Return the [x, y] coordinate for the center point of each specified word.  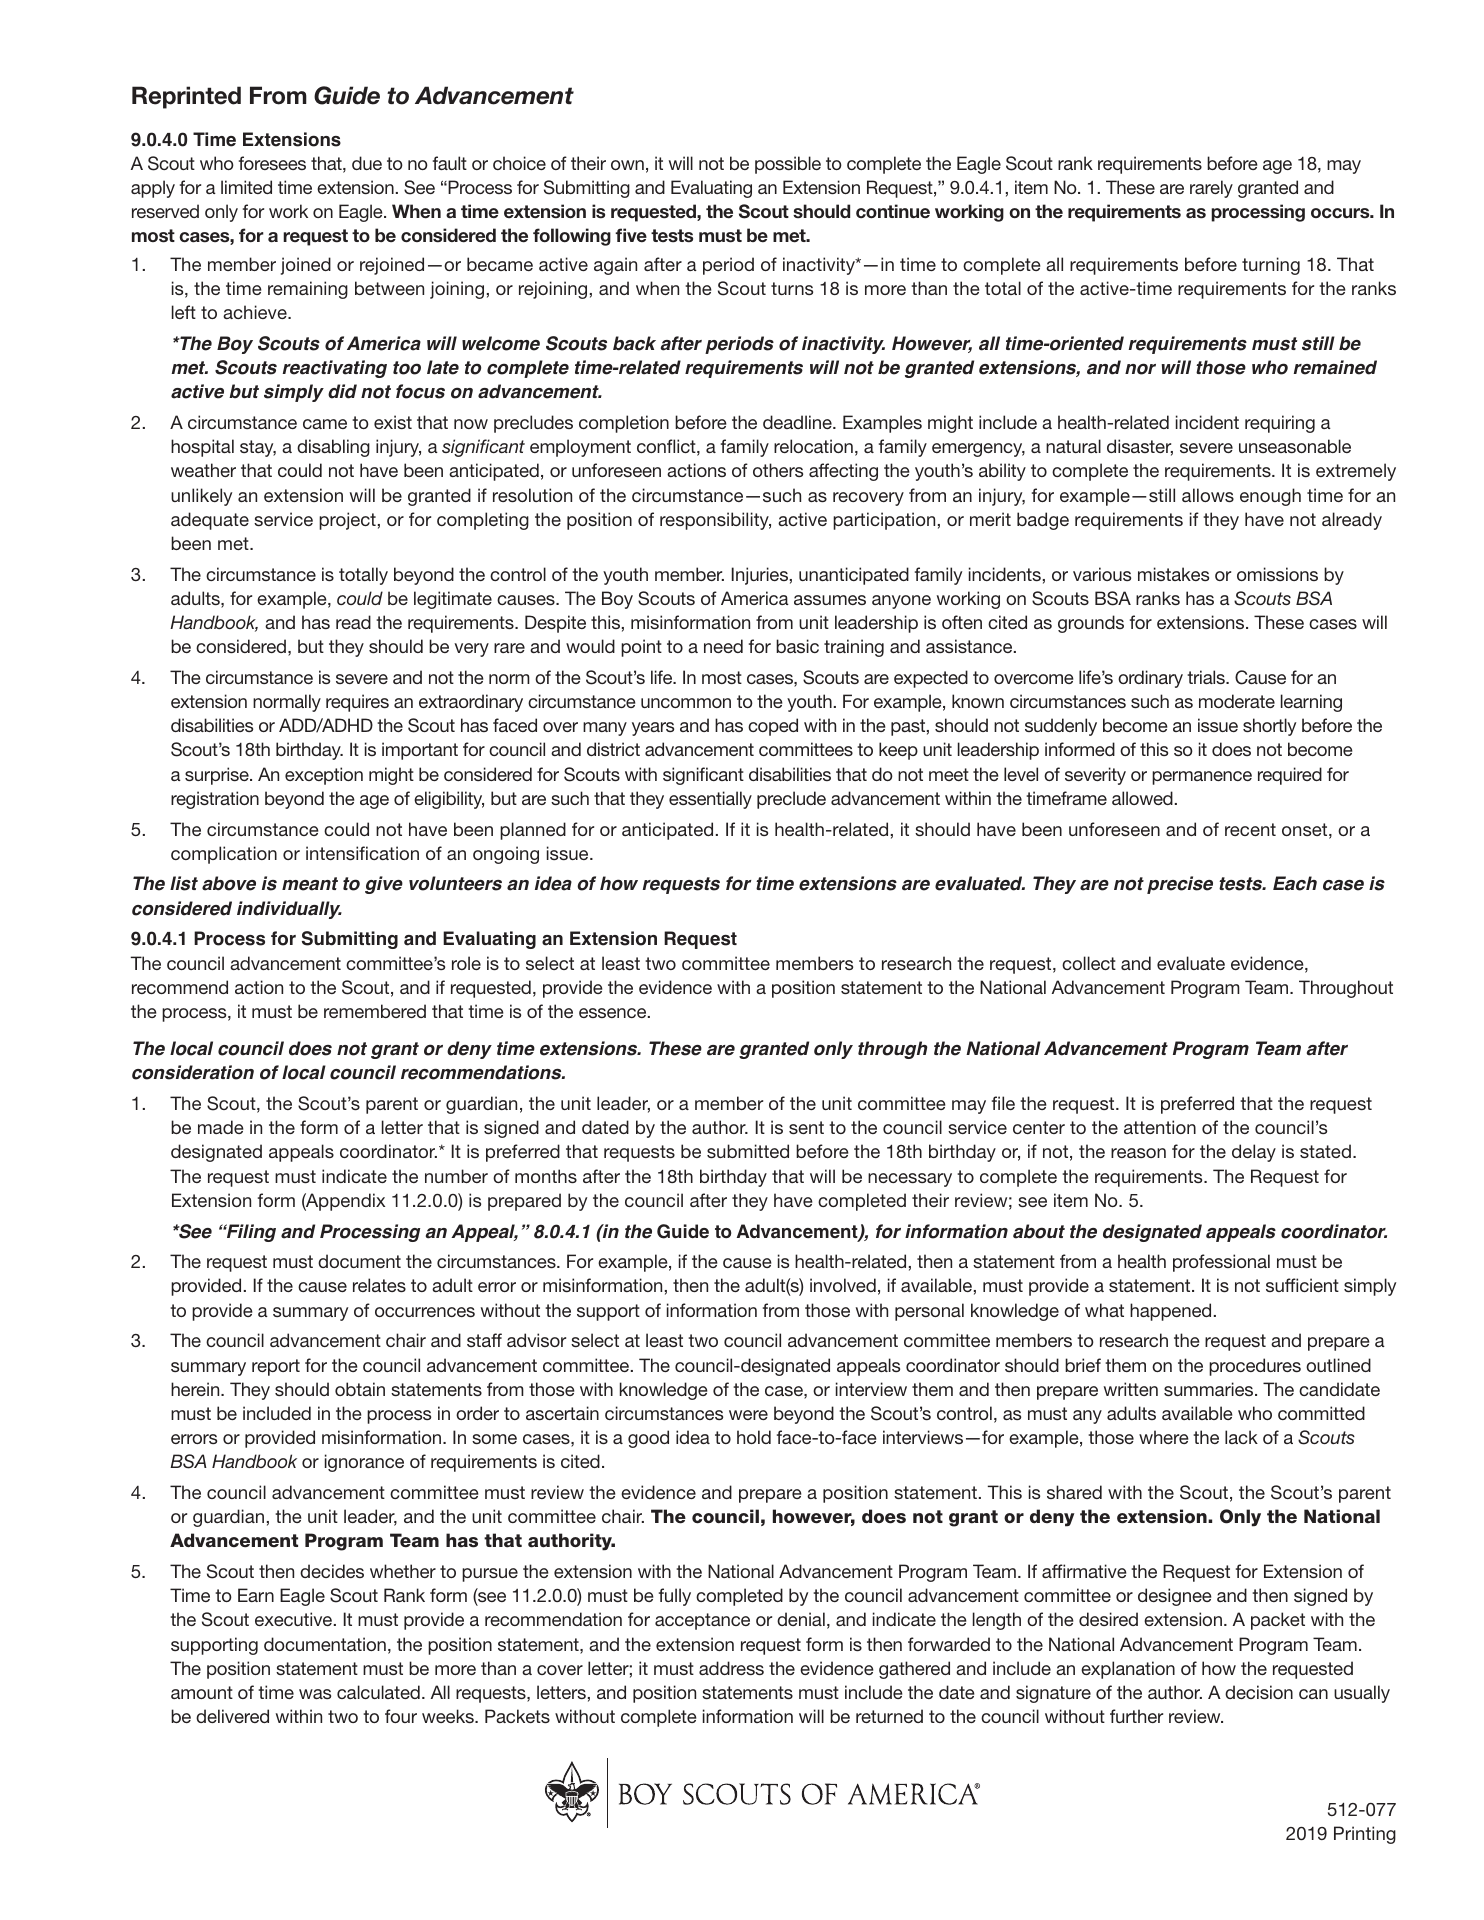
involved [843, 1285]
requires [357, 703]
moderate [1237, 701]
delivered [232, 1716]
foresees [272, 163]
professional [1221, 1263]
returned [889, 1716]
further [1136, 1716]
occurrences [425, 1312]
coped [773, 727]
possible [788, 165]
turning [1271, 266]
